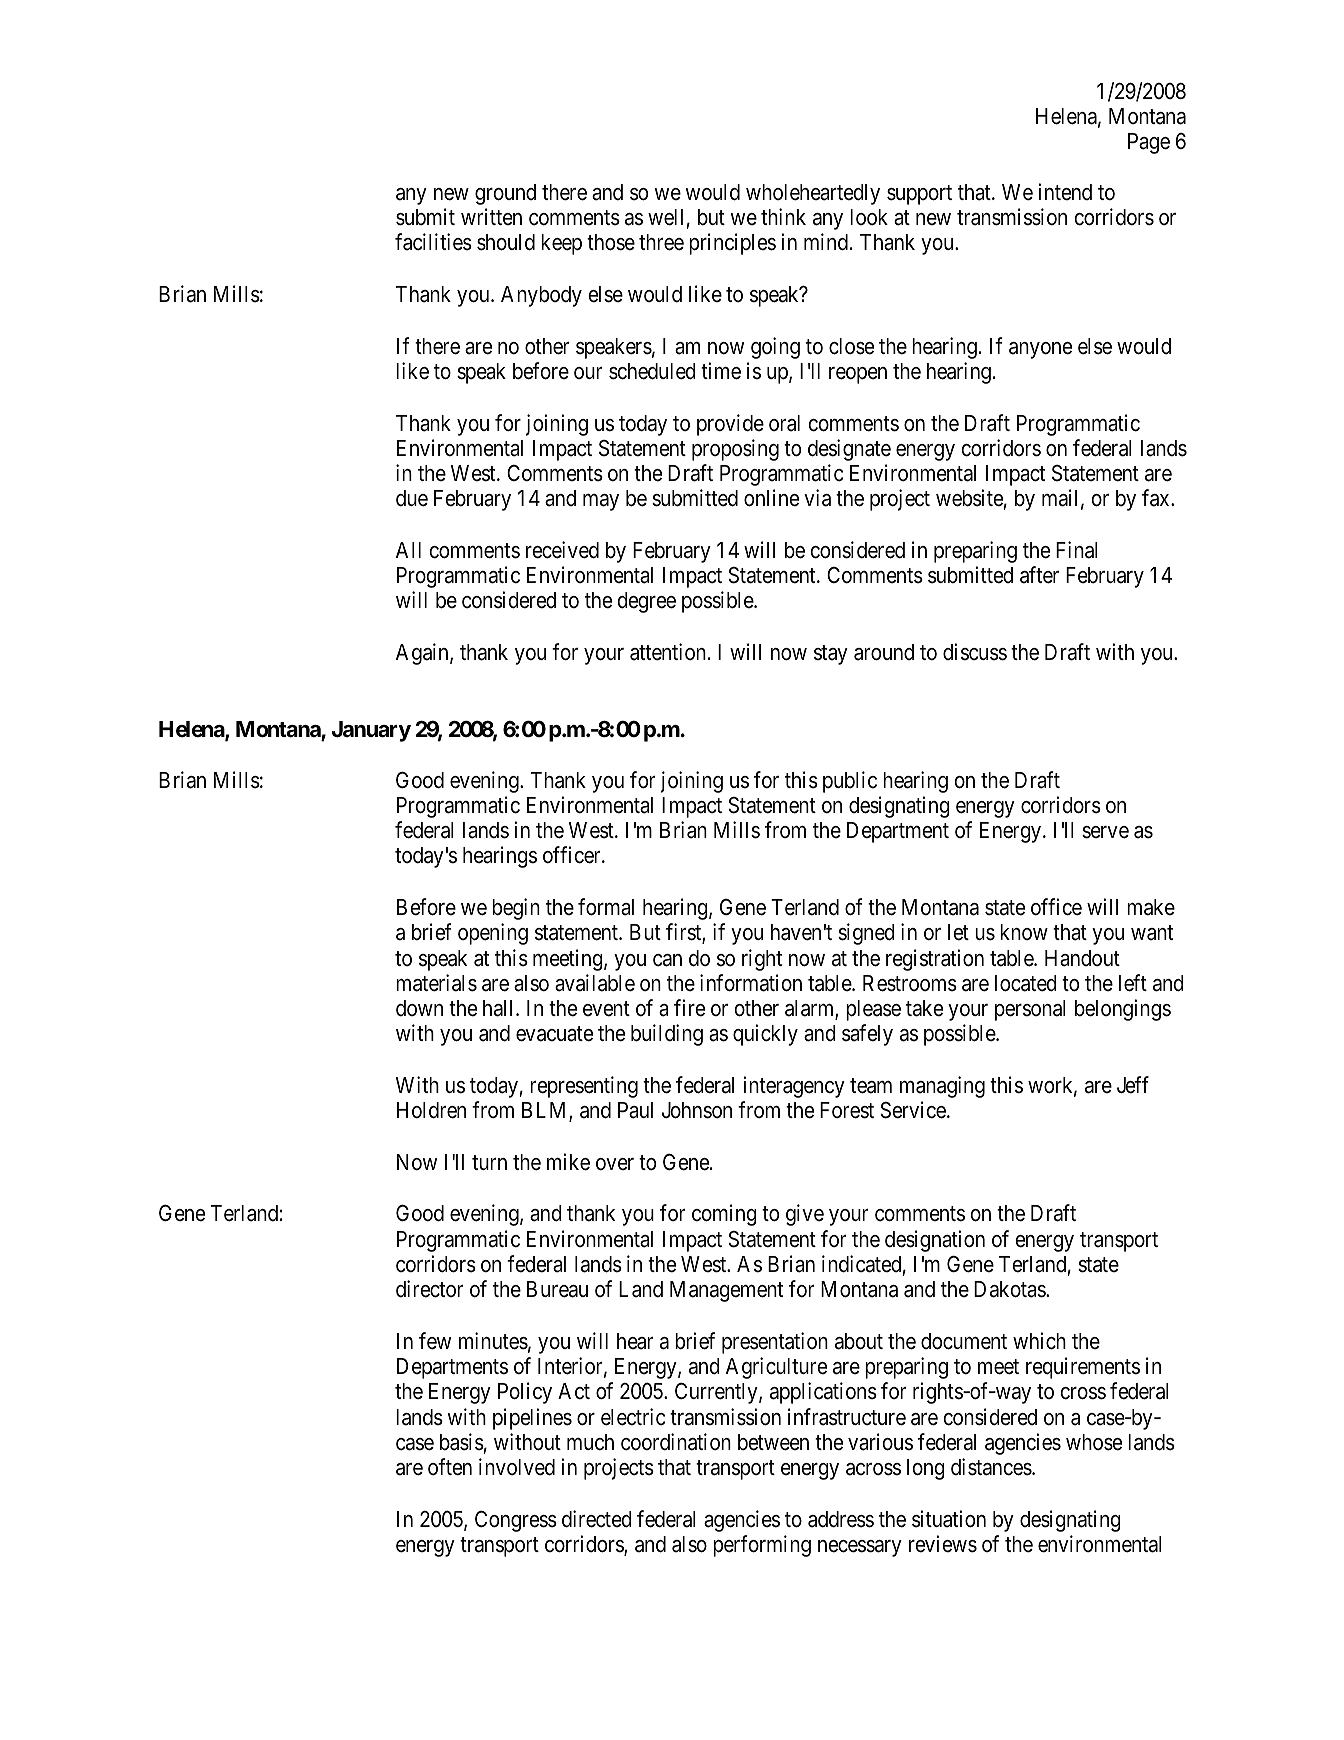 The height and width of the screenshot is (1740, 1344). I want to click on received, so click(562, 550).
